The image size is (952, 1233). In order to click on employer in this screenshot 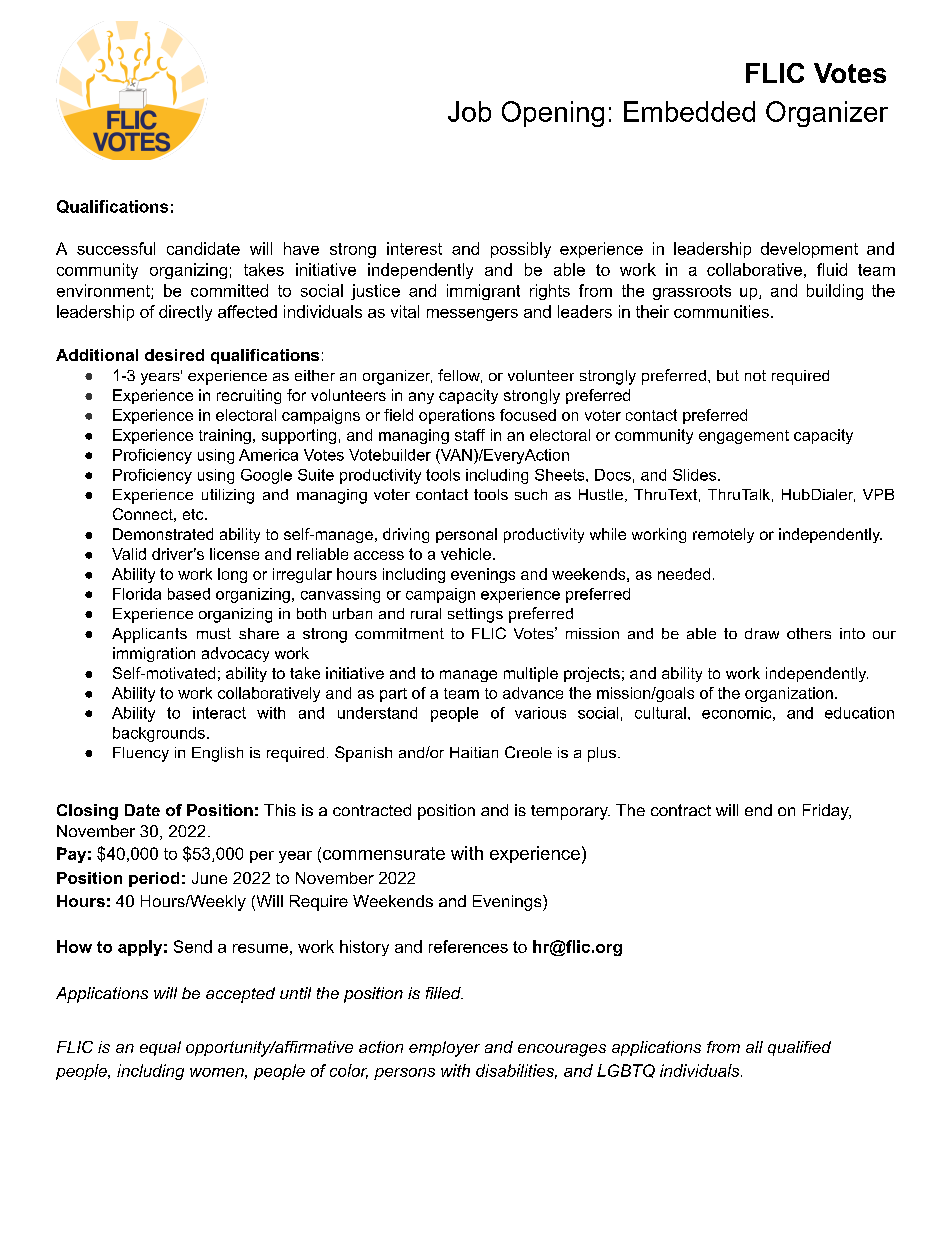, I will do `click(444, 1049)`.
